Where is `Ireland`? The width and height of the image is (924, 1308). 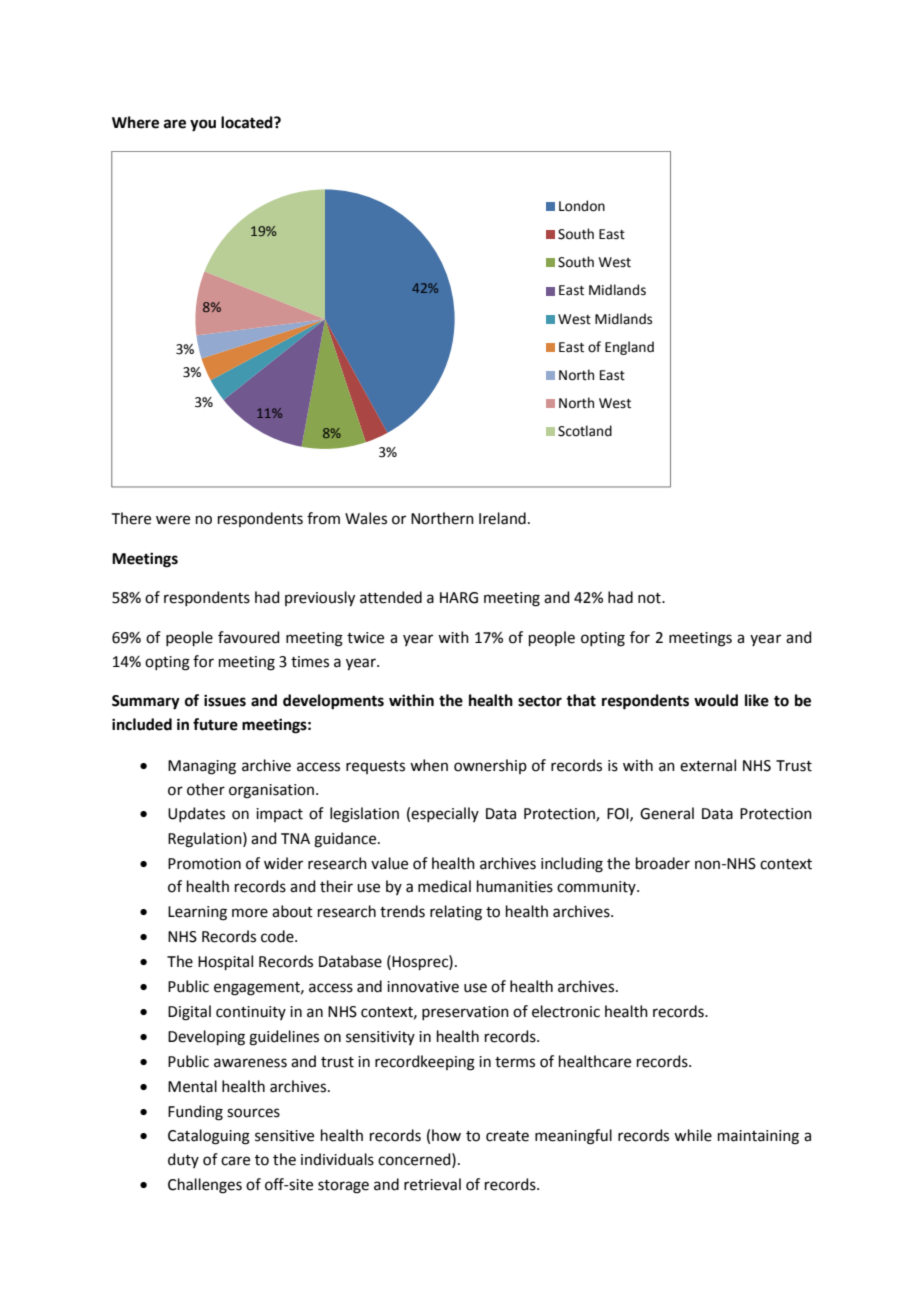 Ireland is located at coordinates (502, 518).
